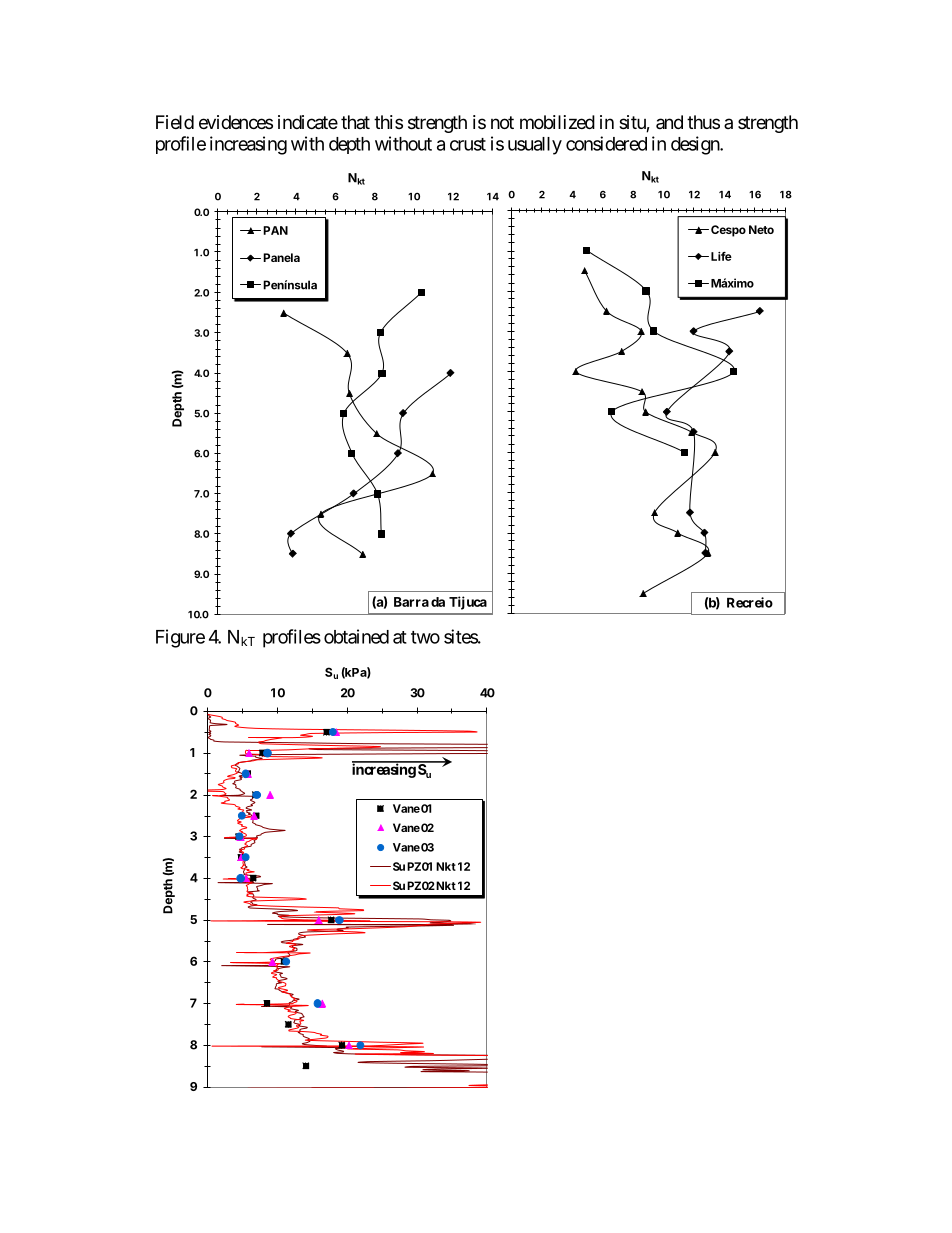  I want to click on design, so click(696, 145).
